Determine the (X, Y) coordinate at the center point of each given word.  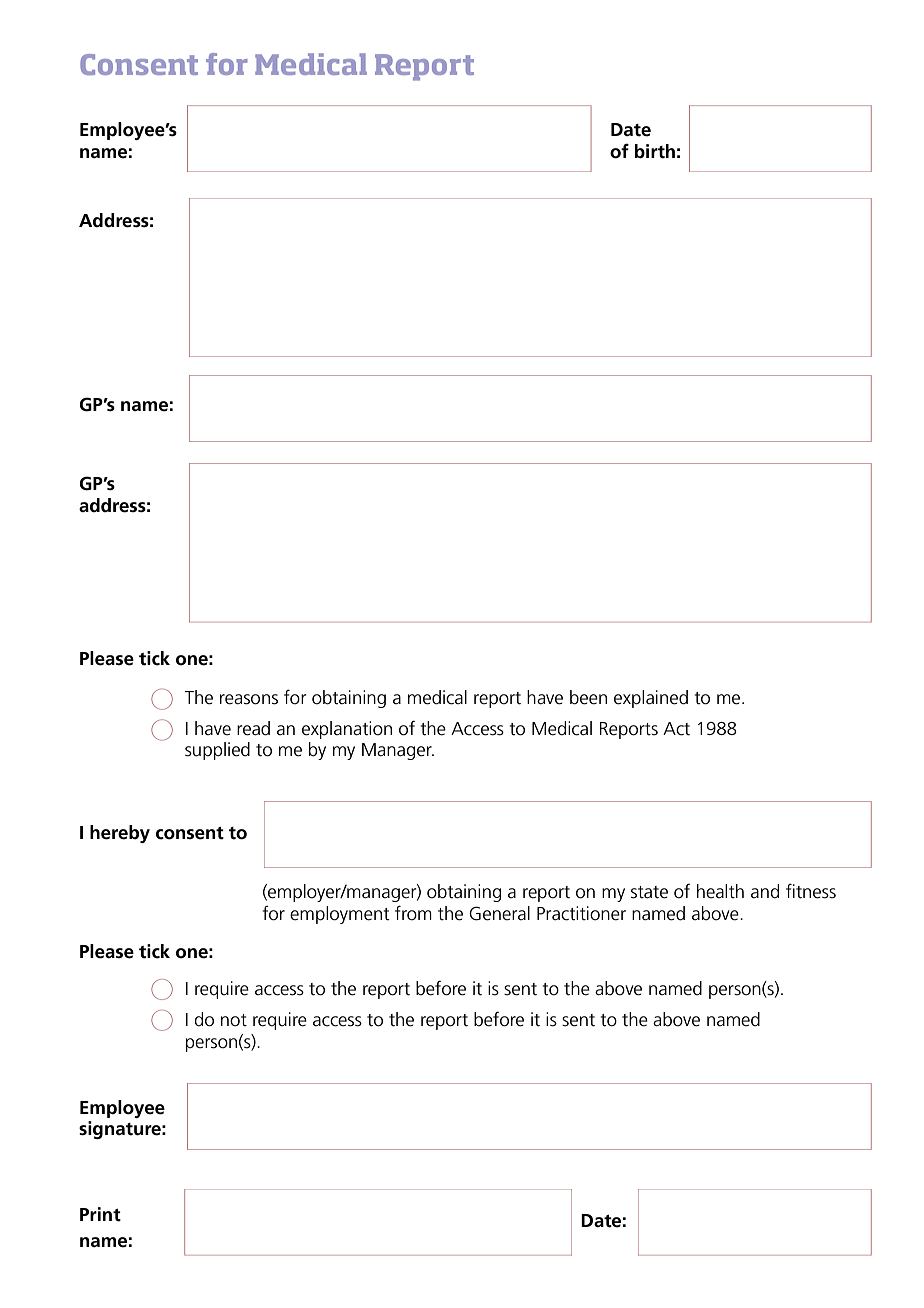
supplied (217, 751)
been (588, 697)
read (253, 728)
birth (655, 151)
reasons (249, 699)
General (499, 913)
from (413, 913)
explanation (347, 730)
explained (651, 699)
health (720, 891)
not (234, 1020)
